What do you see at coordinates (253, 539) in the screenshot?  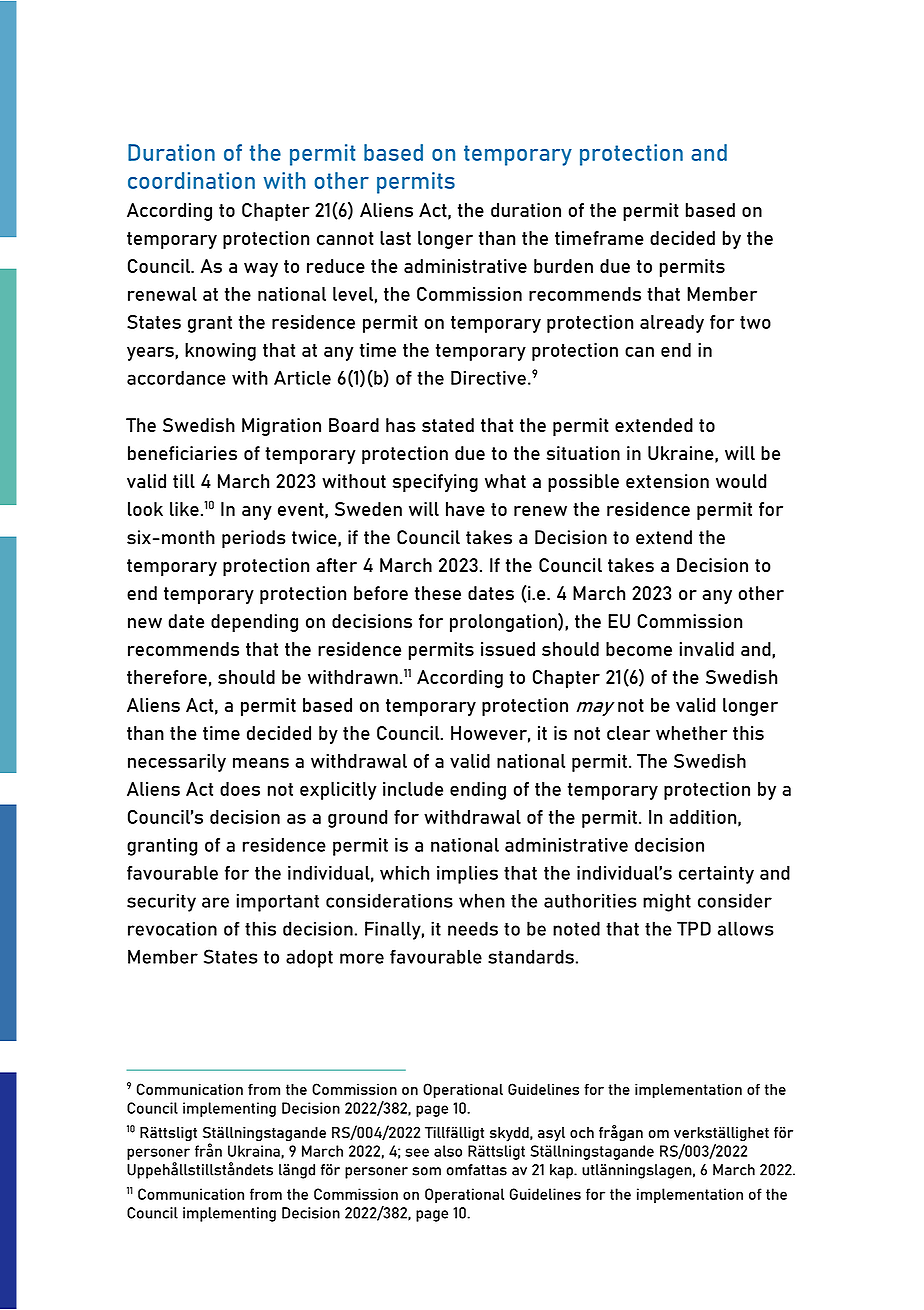 I see `periods` at bounding box center [253, 539].
